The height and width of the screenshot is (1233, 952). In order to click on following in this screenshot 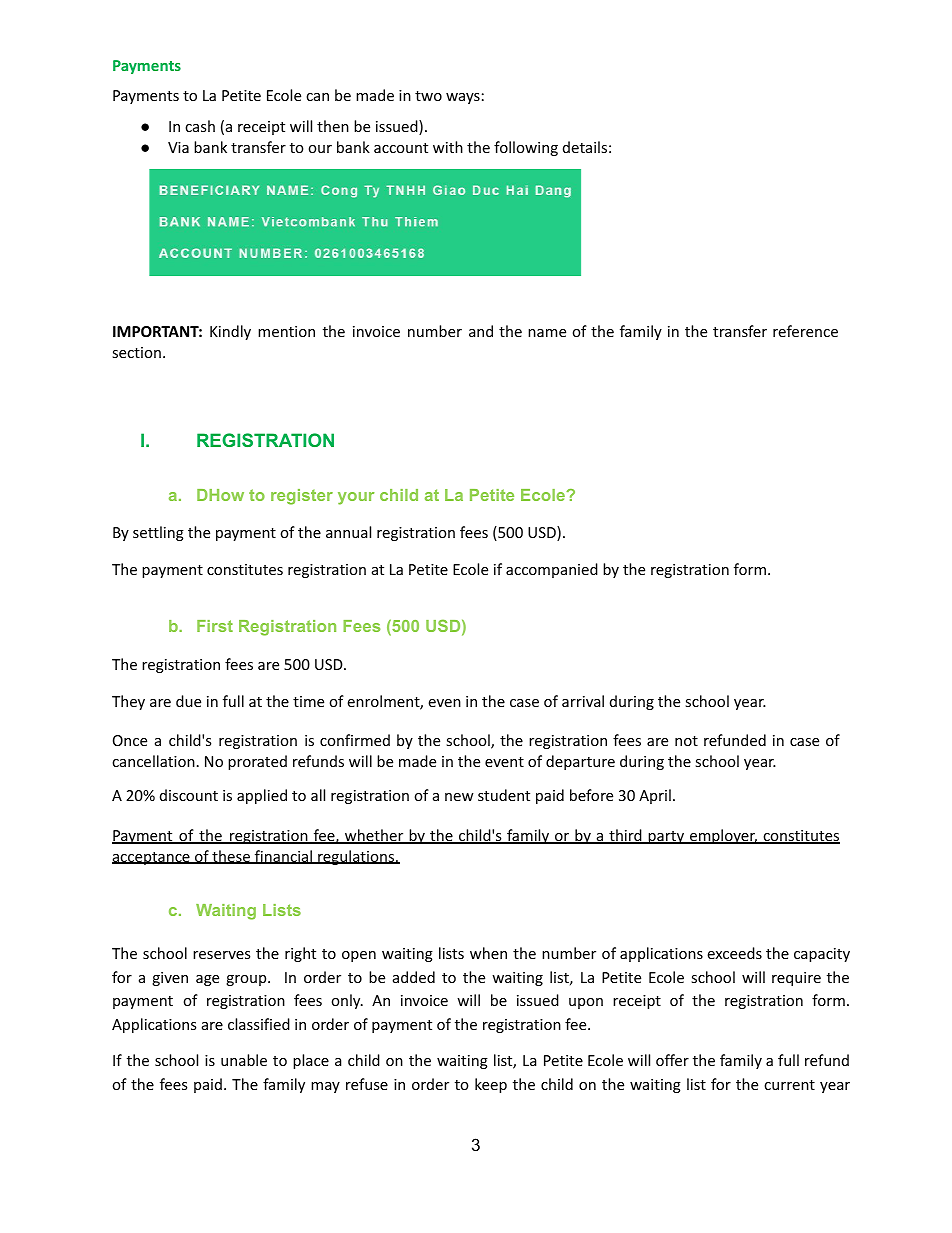, I will do `click(526, 148)`.
